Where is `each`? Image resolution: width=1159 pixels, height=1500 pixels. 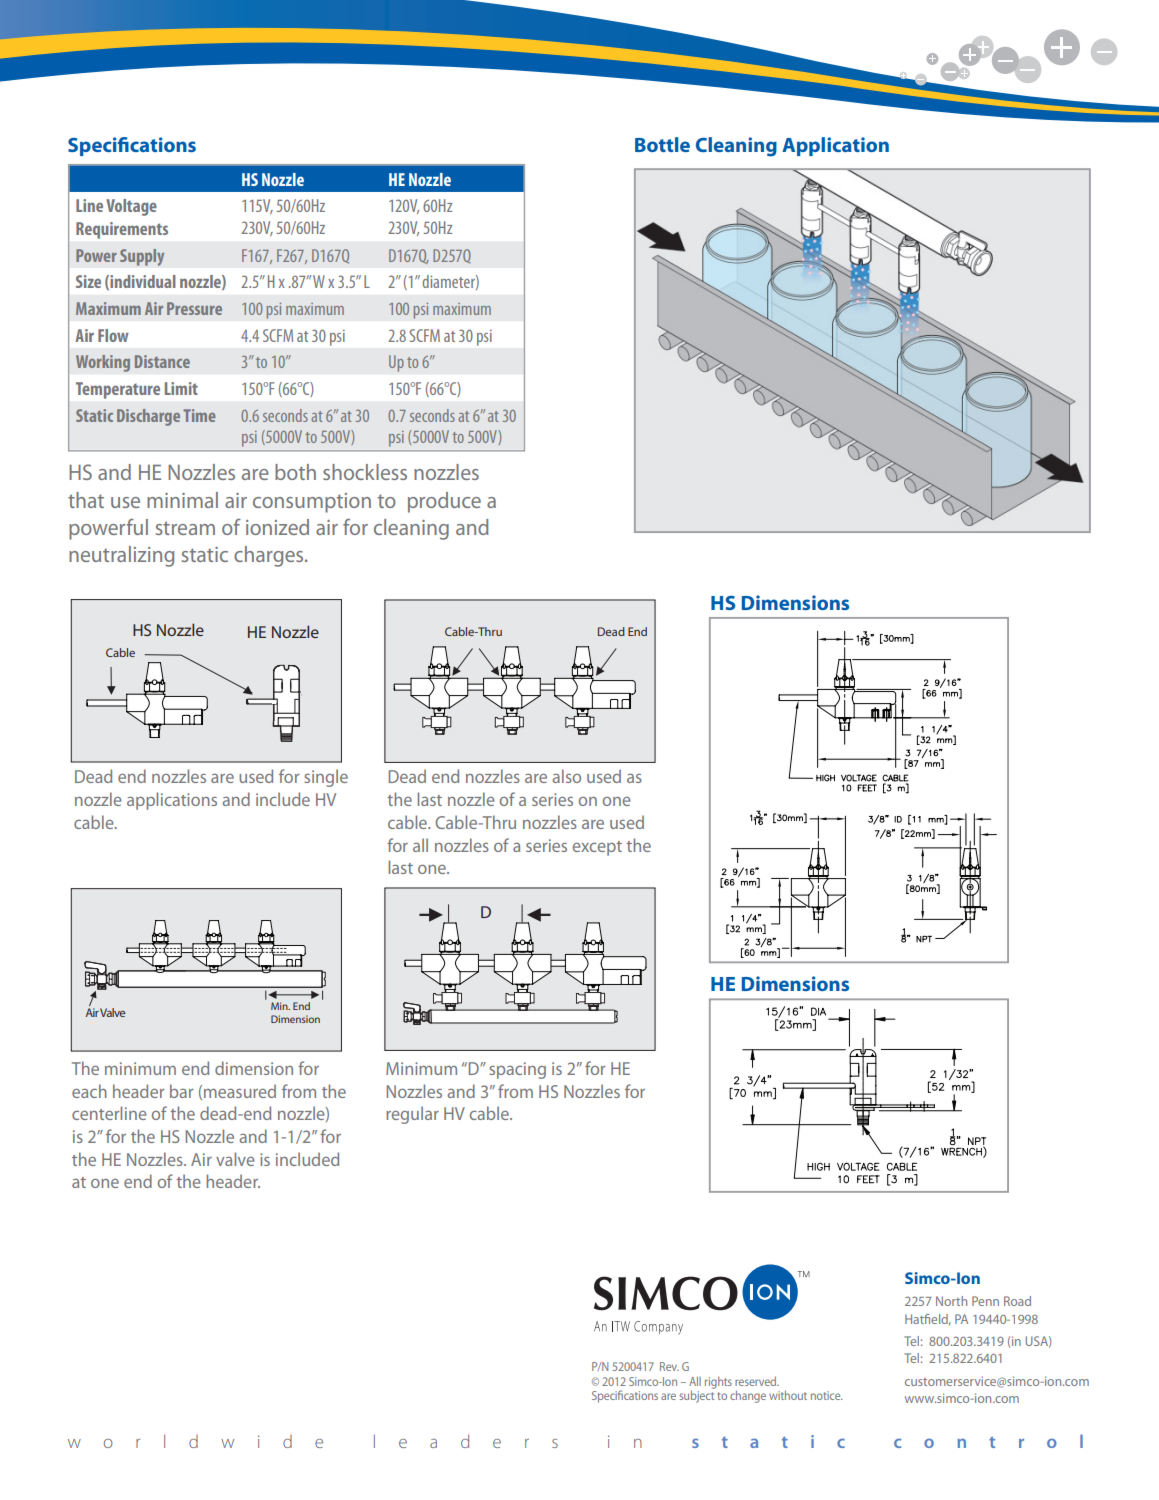 each is located at coordinates (89, 1091).
